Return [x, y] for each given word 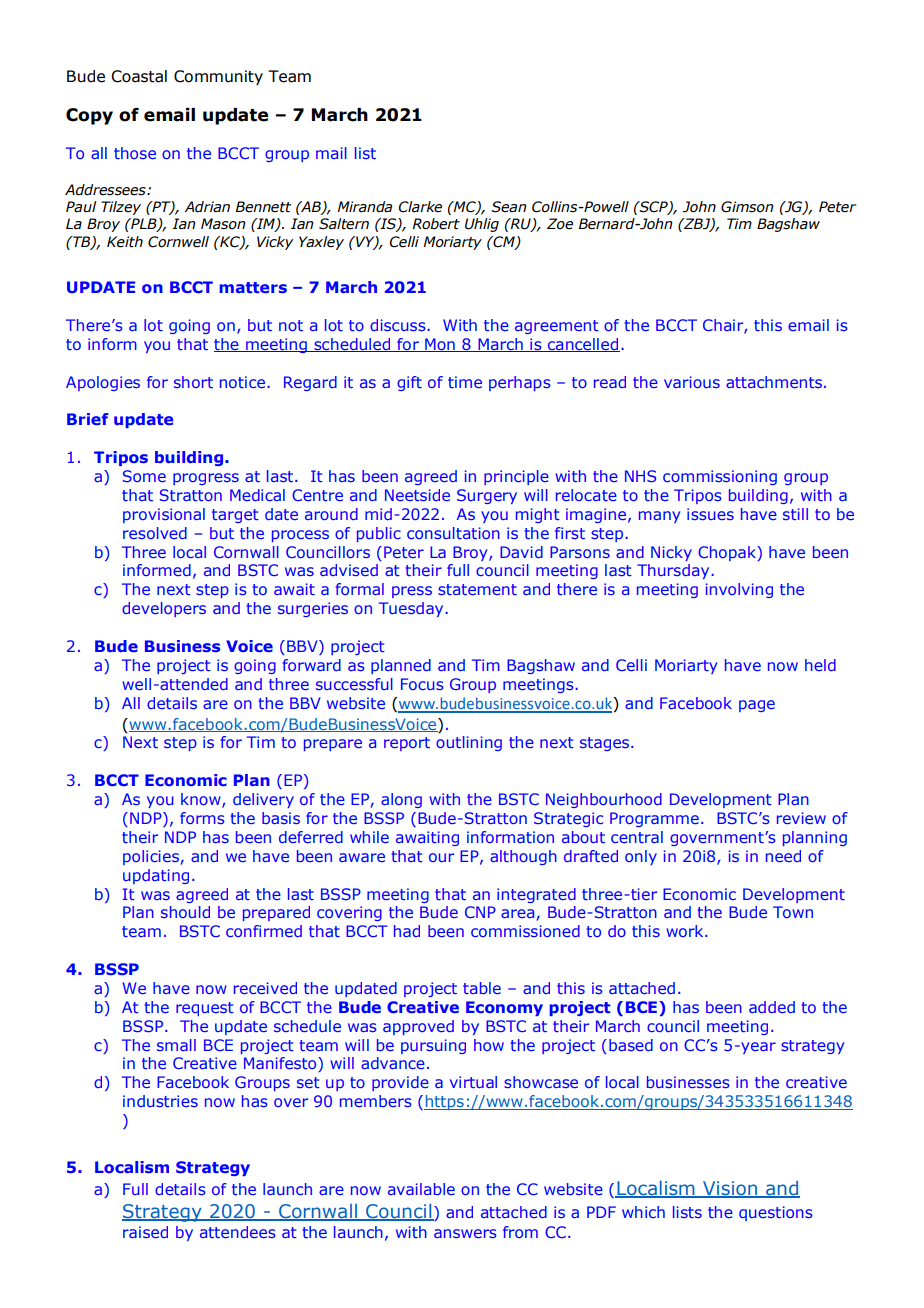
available [421, 1189]
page [757, 706]
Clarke [420, 207]
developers [164, 609]
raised [145, 1232]
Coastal [139, 76]
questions [776, 1213]
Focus [422, 684]
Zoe [560, 224]
